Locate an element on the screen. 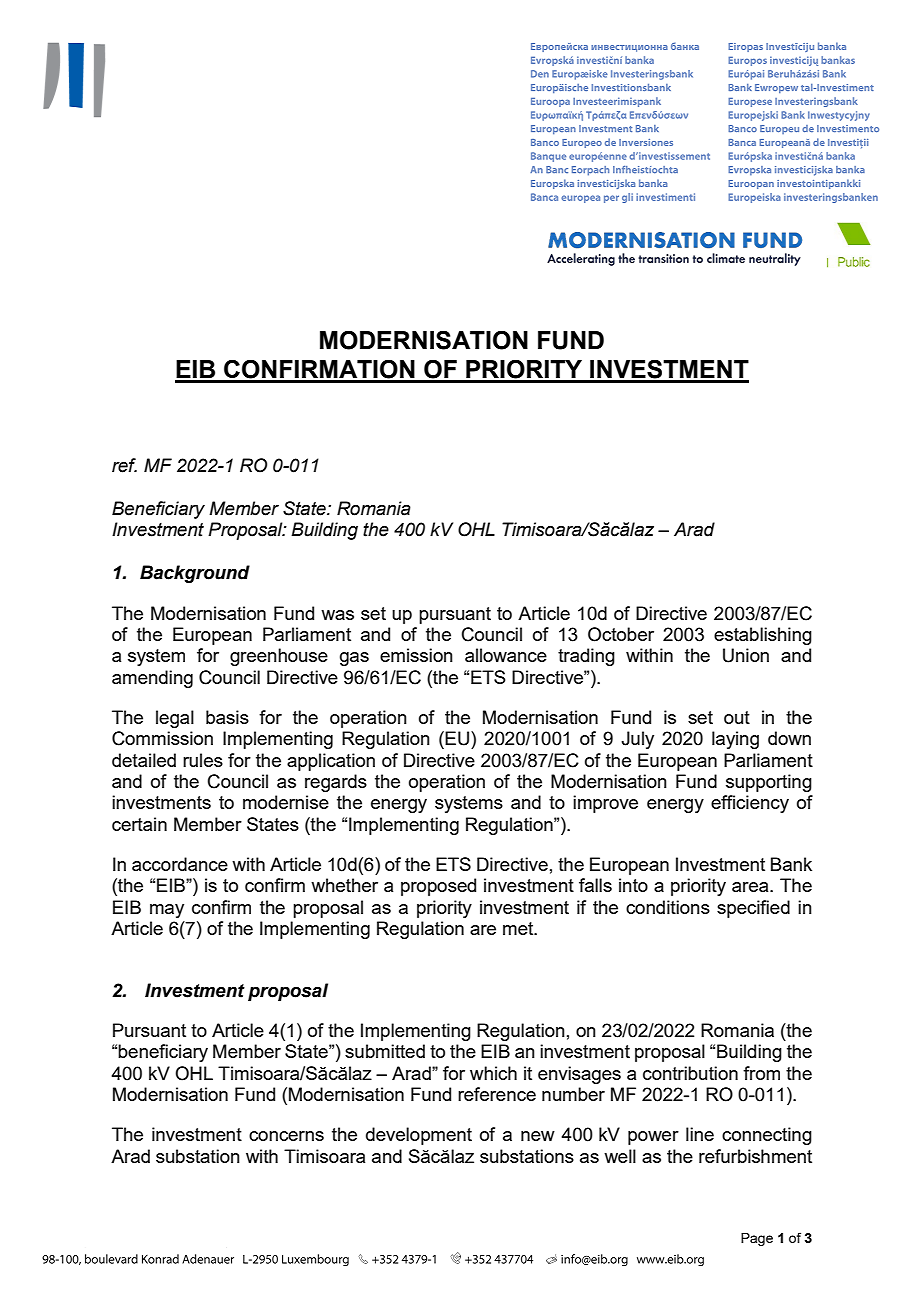 The height and width of the screenshot is (1308, 924). Page is located at coordinates (757, 1239).
